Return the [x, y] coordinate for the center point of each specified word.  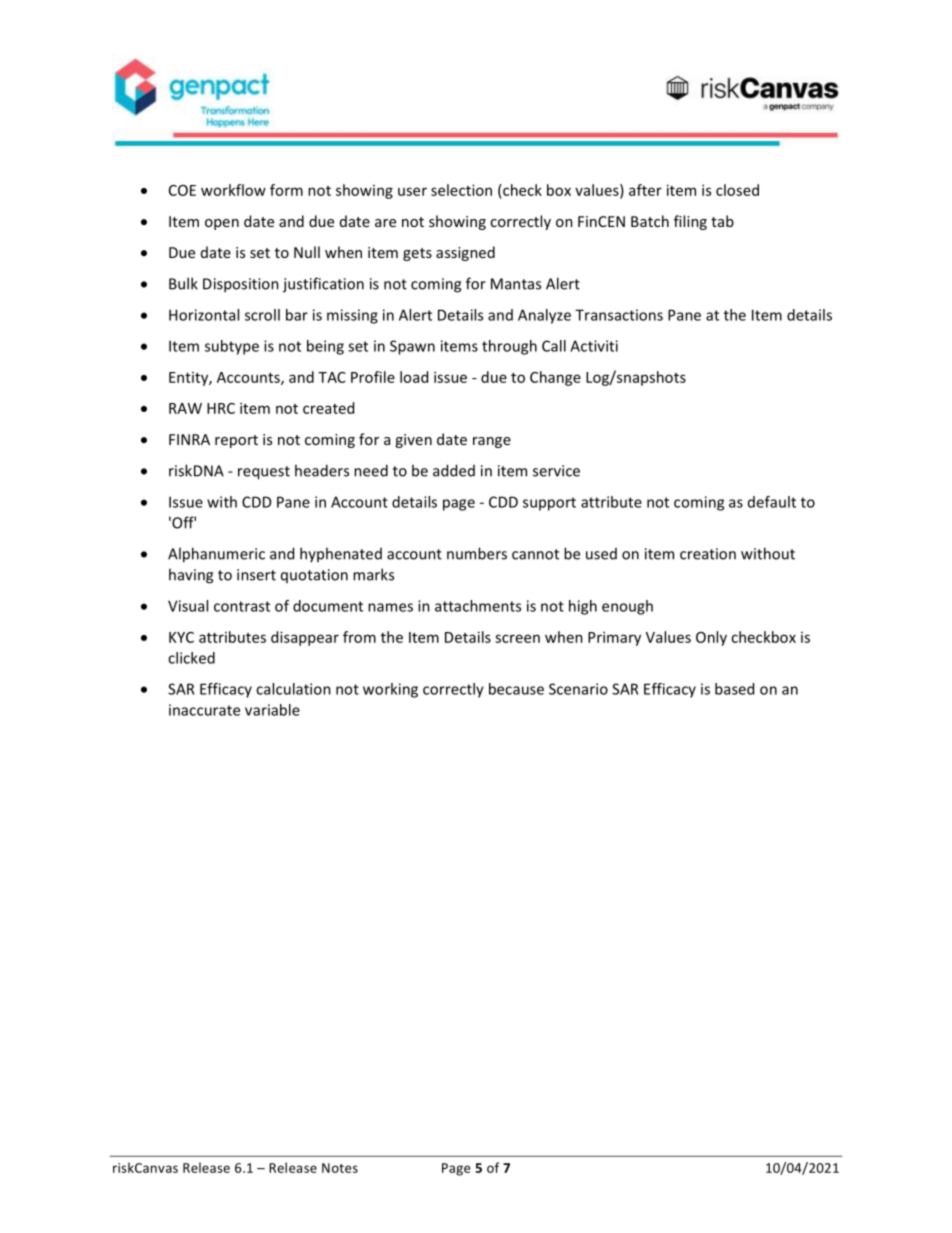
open [222, 224]
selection [461, 190]
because [516, 689]
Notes [340, 1168]
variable [272, 710]
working [390, 690]
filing [690, 222]
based [734, 689]
